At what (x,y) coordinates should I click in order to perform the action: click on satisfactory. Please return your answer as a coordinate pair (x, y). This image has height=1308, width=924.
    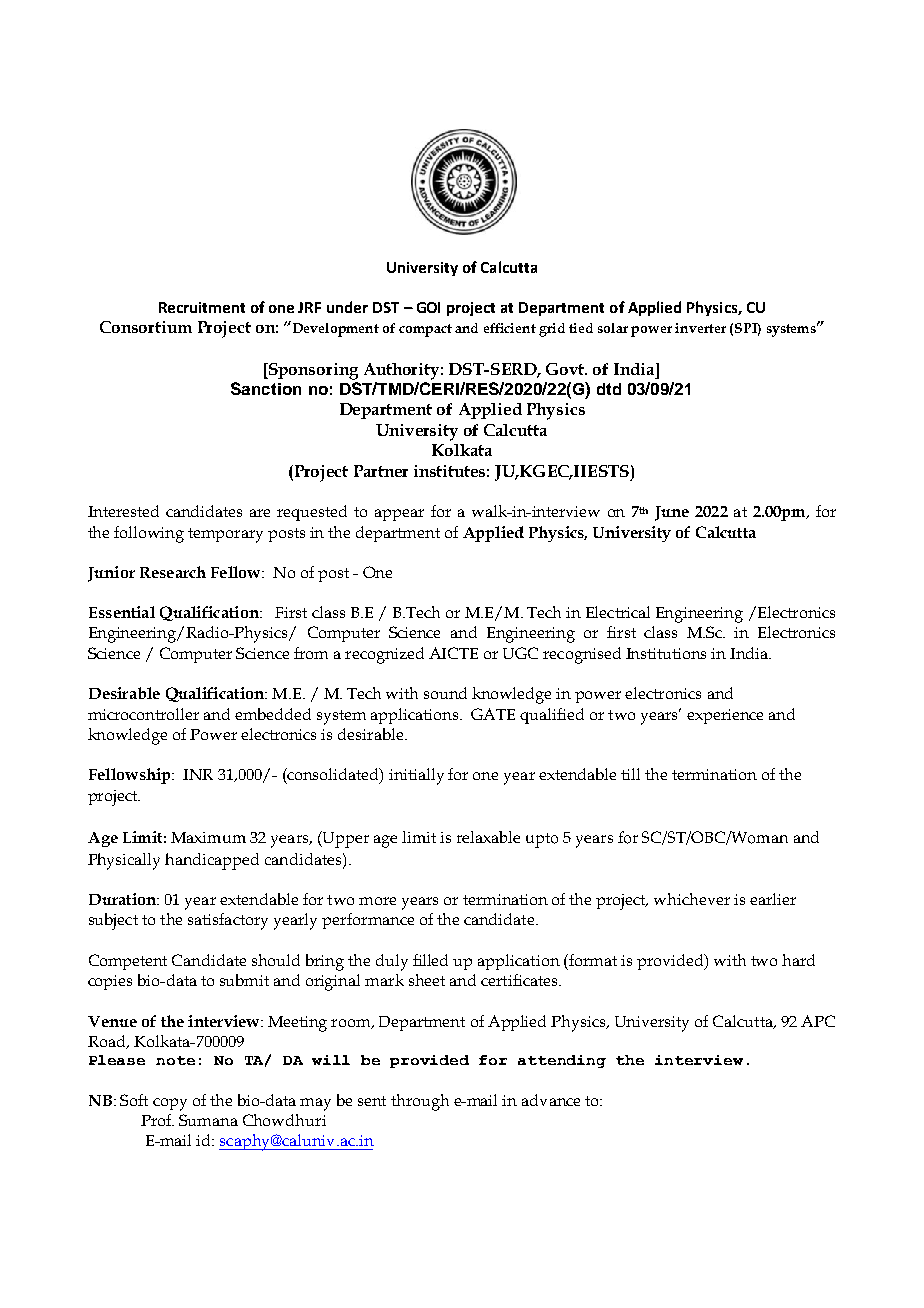
    Looking at the image, I should click on (228, 921).
